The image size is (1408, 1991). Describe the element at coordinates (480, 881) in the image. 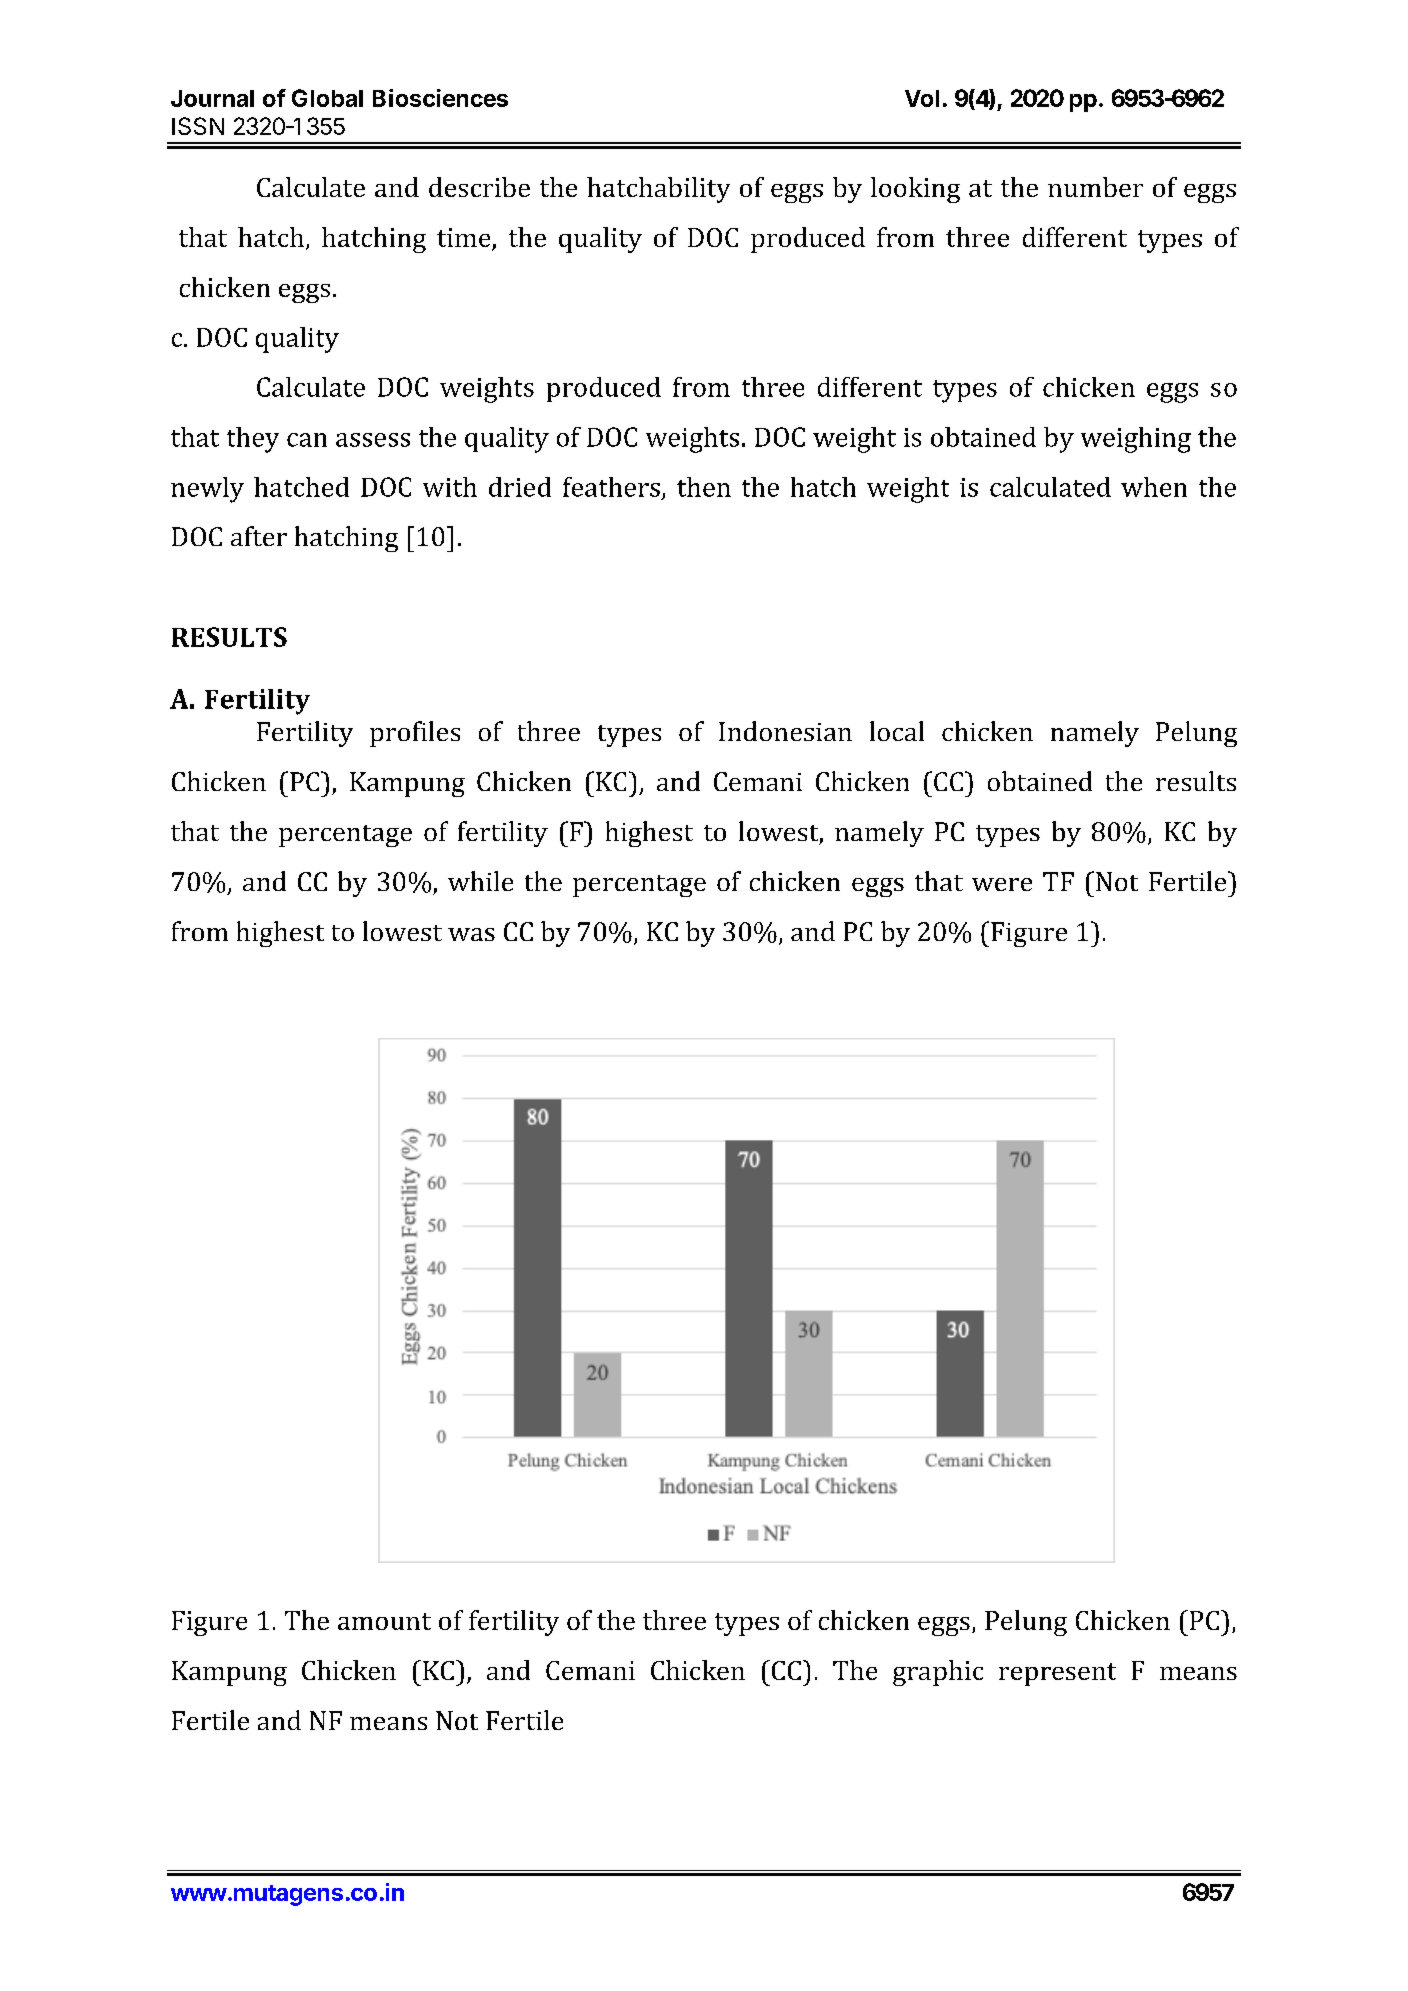

I see `while` at that location.
